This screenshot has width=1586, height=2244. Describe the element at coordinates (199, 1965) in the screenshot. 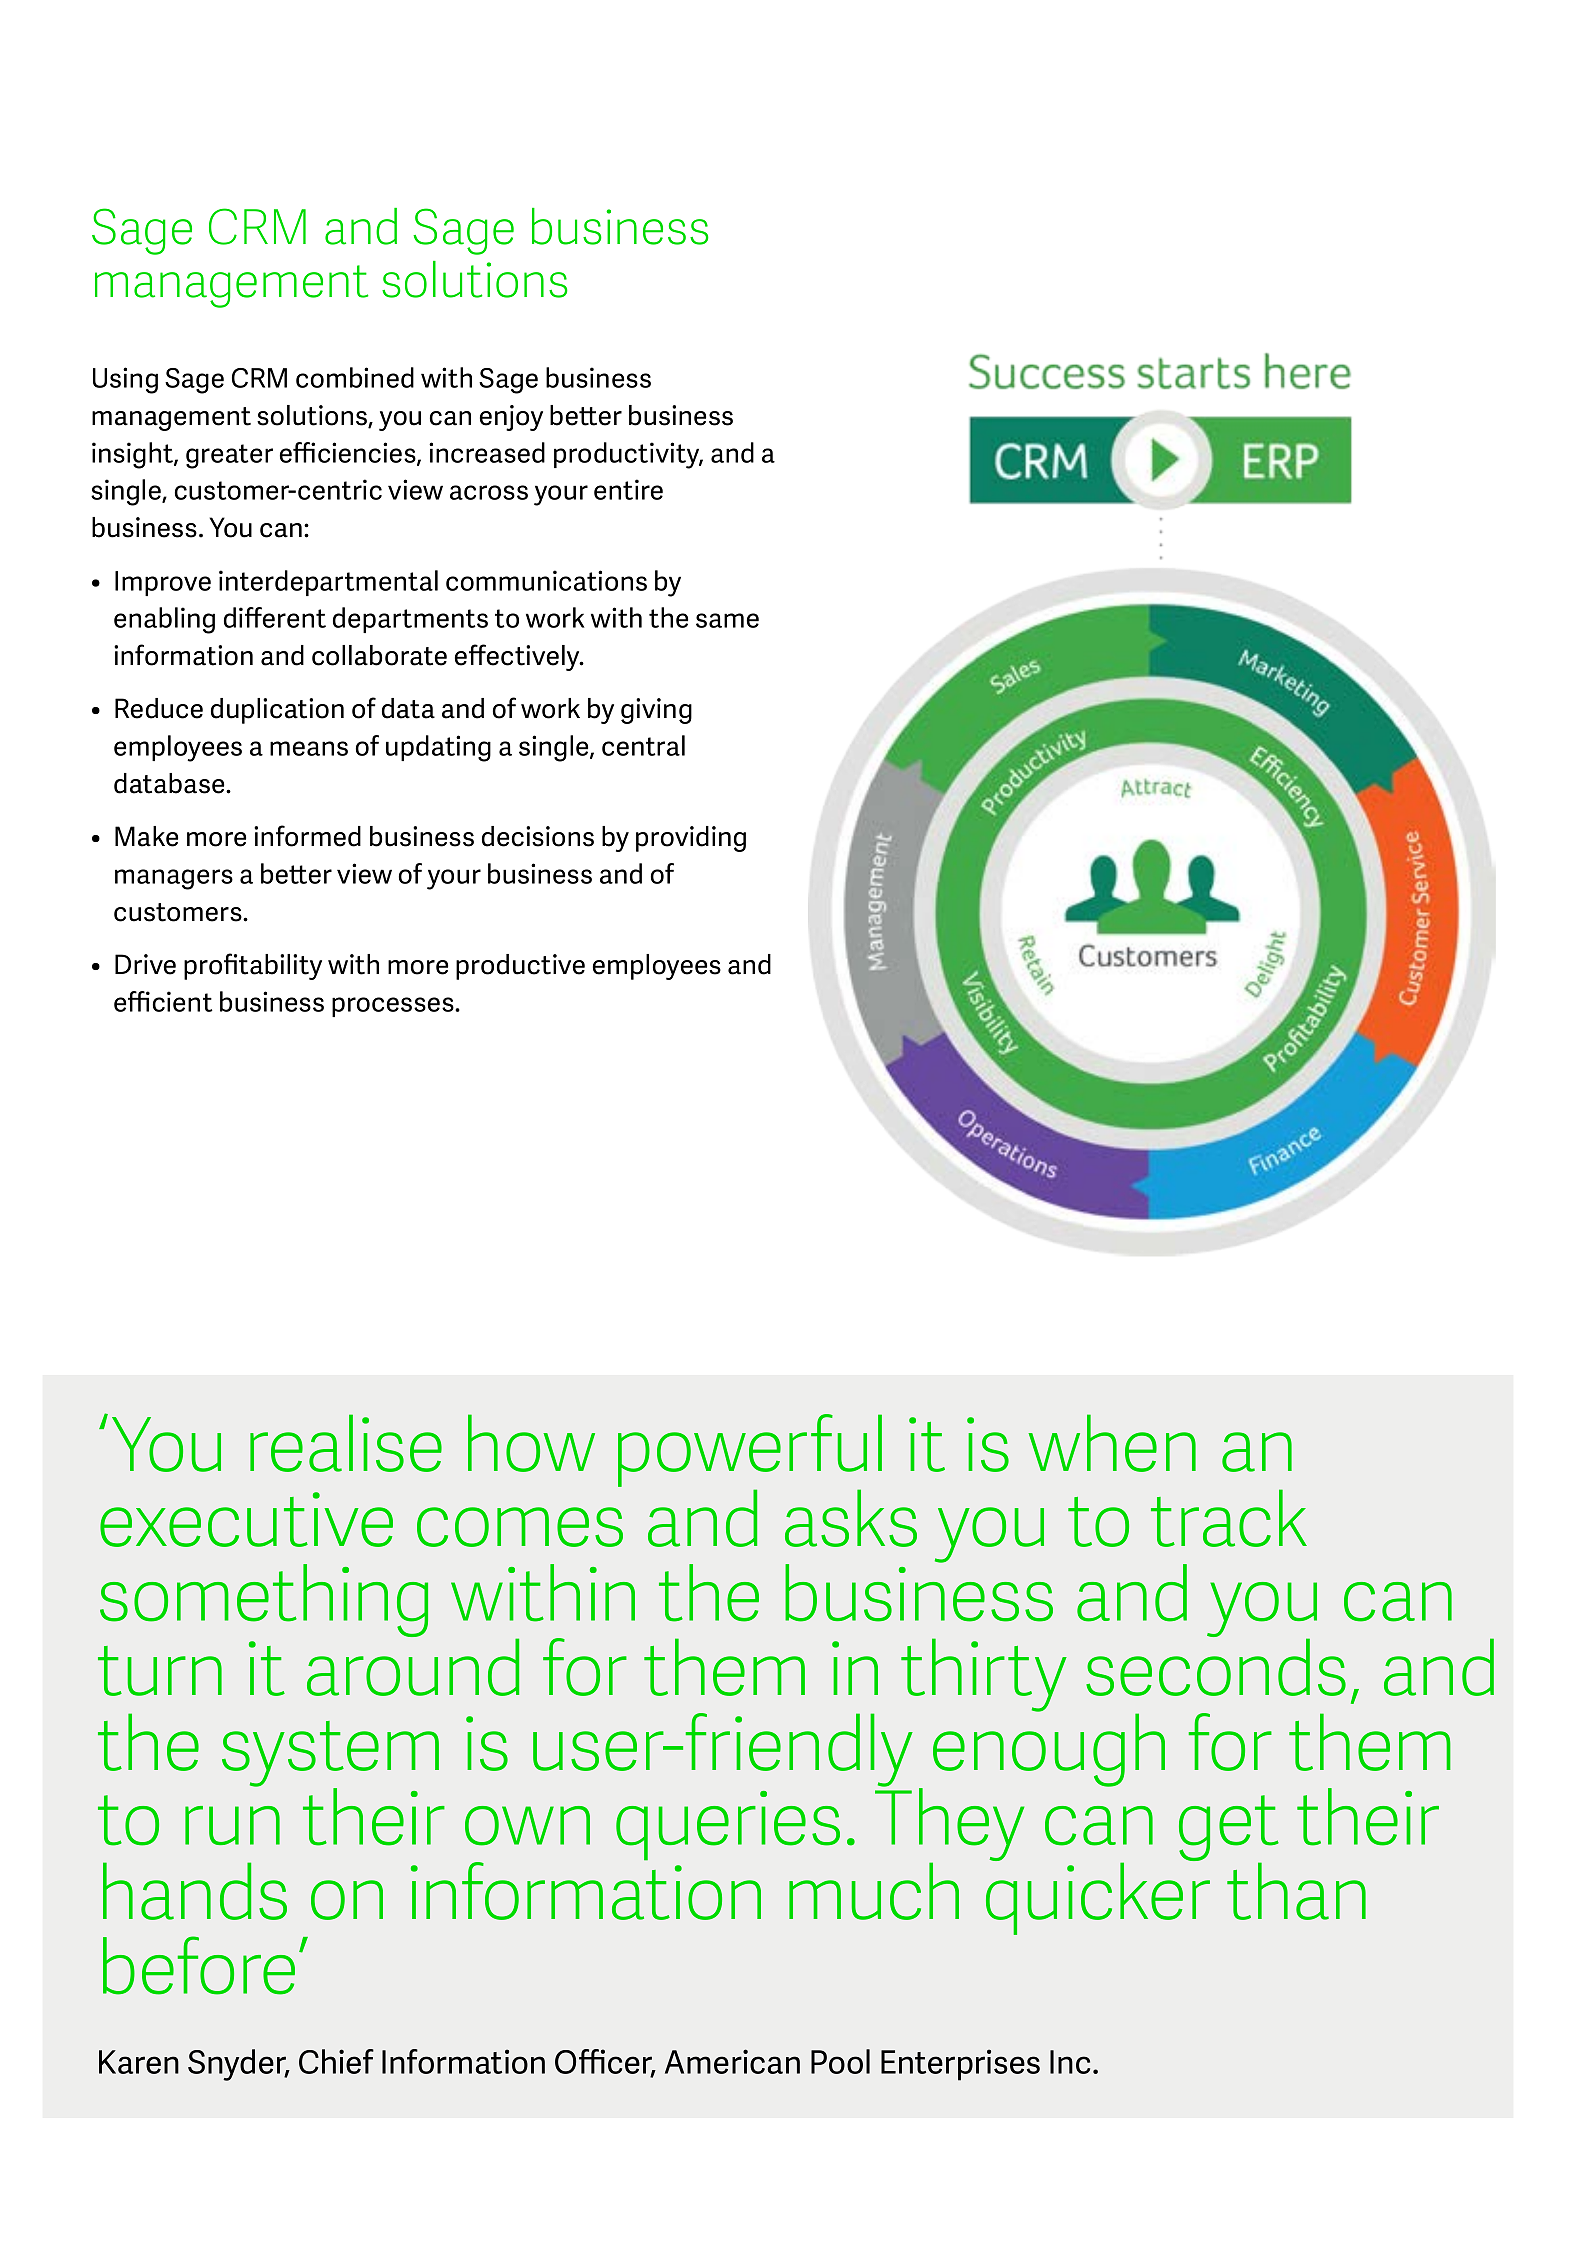

I see `before` at that location.
